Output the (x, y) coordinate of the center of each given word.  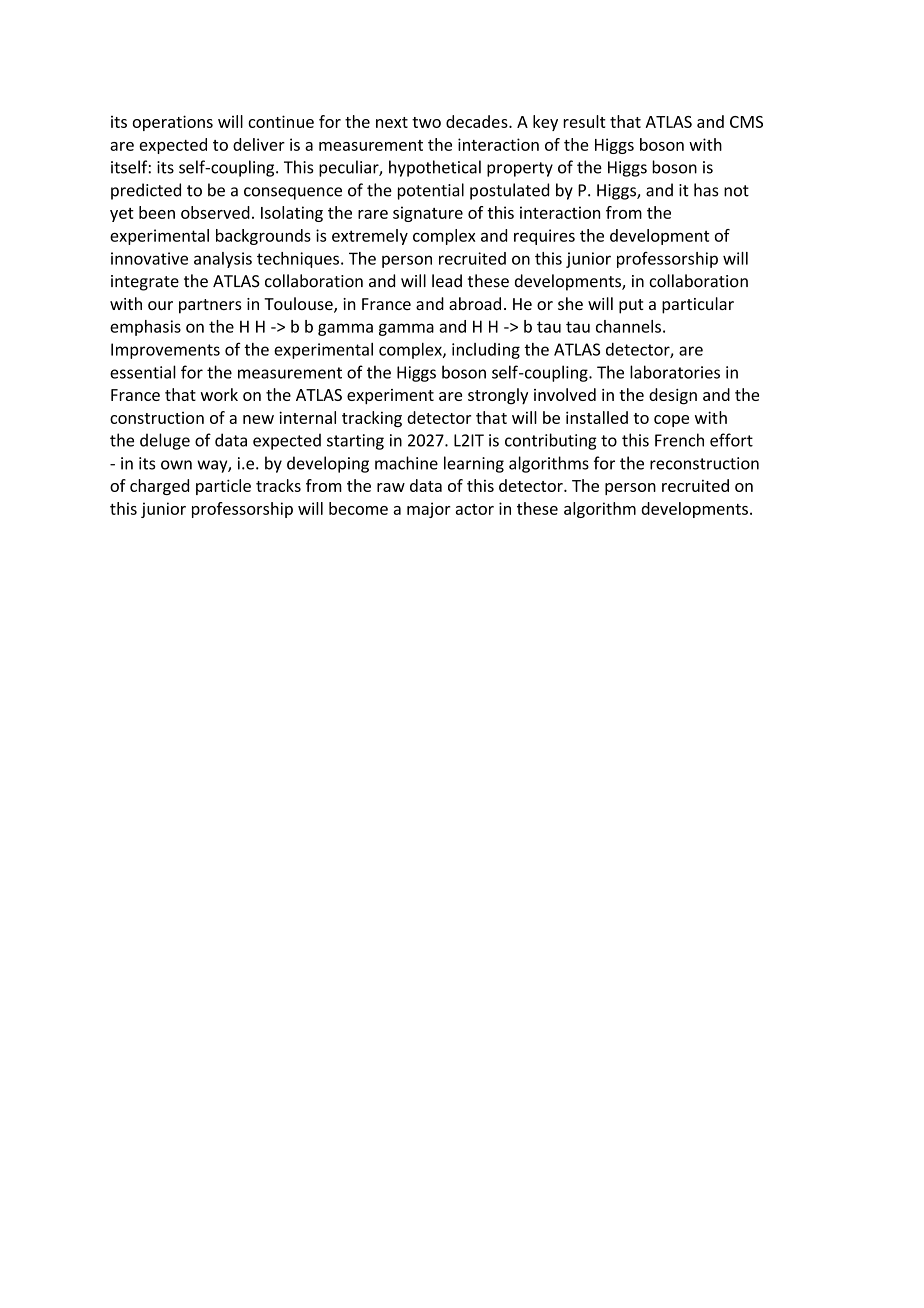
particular (698, 305)
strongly (498, 396)
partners (210, 306)
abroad (475, 303)
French (679, 440)
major (429, 510)
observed (215, 212)
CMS (746, 122)
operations (172, 123)
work (219, 394)
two (426, 122)
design (673, 396)
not (736, 191)
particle (223, 487)
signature (428, 214)
